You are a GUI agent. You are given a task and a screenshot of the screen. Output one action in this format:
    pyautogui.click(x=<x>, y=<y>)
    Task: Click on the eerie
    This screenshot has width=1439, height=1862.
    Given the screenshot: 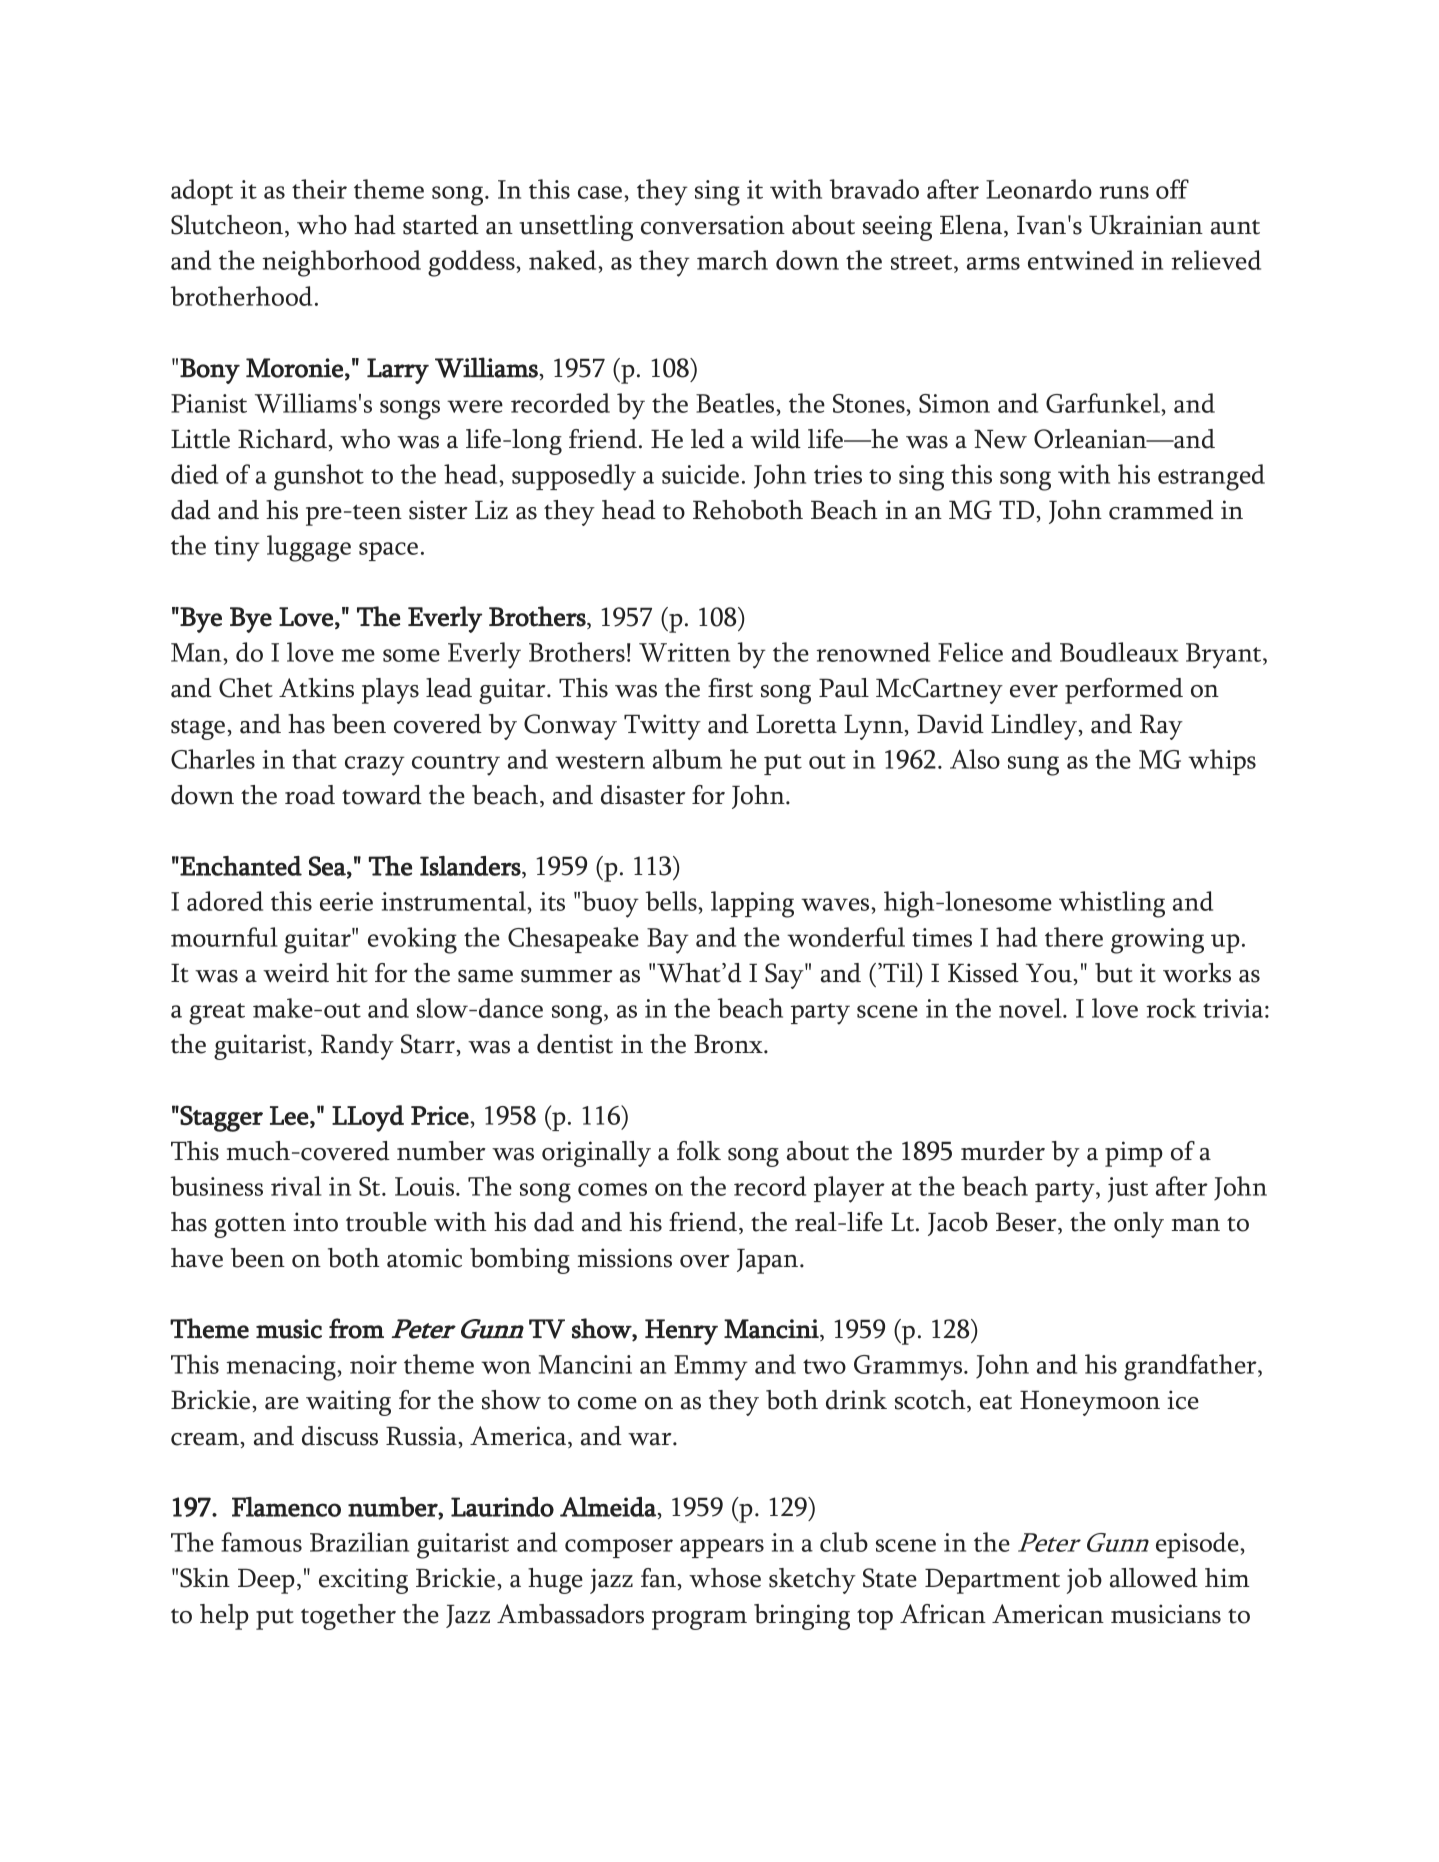 What is the action you would take?
    pyautogui.click(x=346, y=901)
